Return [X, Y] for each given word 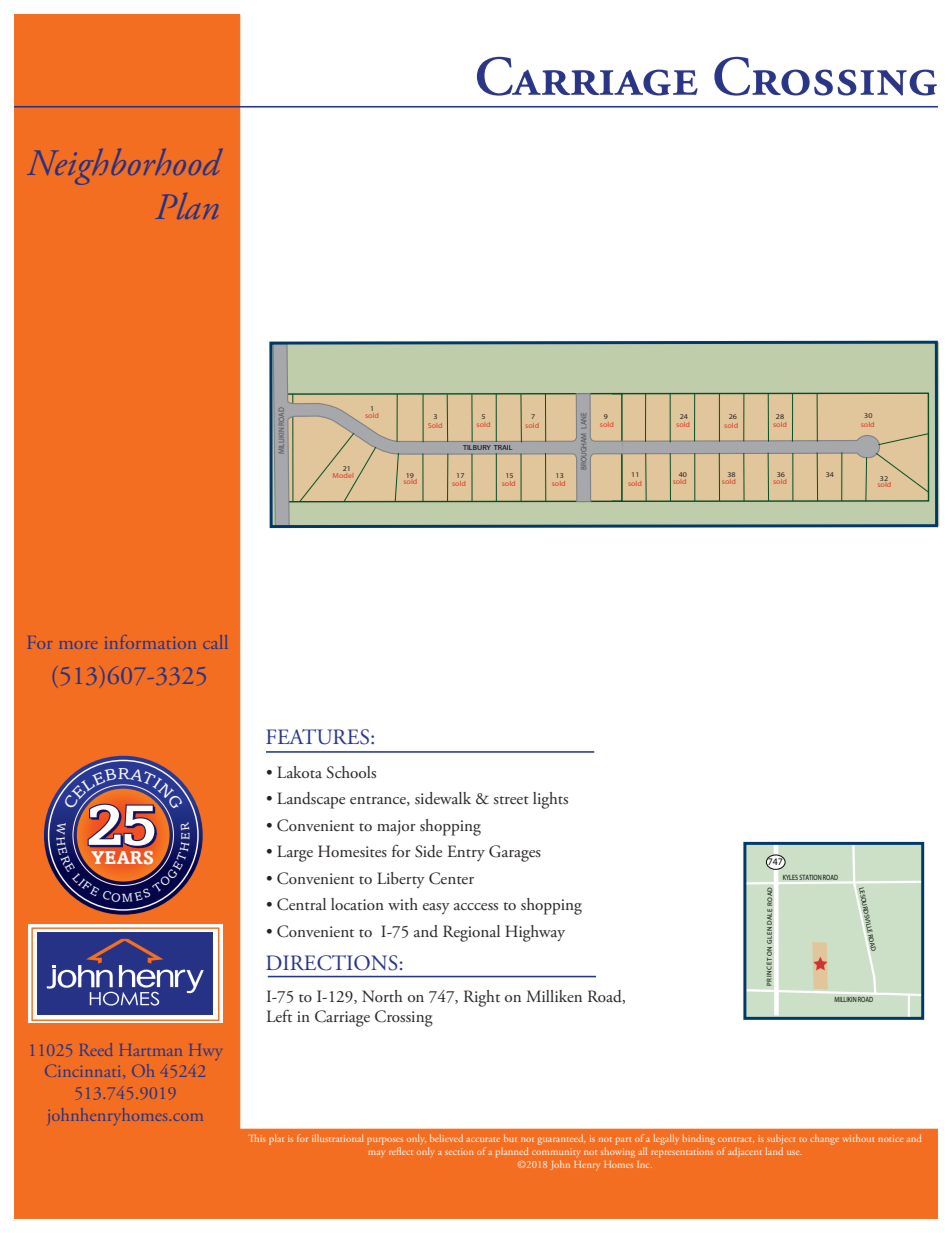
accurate [483, 1139]
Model [342, 474]
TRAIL [503, 447]
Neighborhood [124, 167]
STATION [810, 877]
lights [550, 800]
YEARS [122, 858]
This [257, 1138]
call [215, 642]
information [150, 642]
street [511, 800]
